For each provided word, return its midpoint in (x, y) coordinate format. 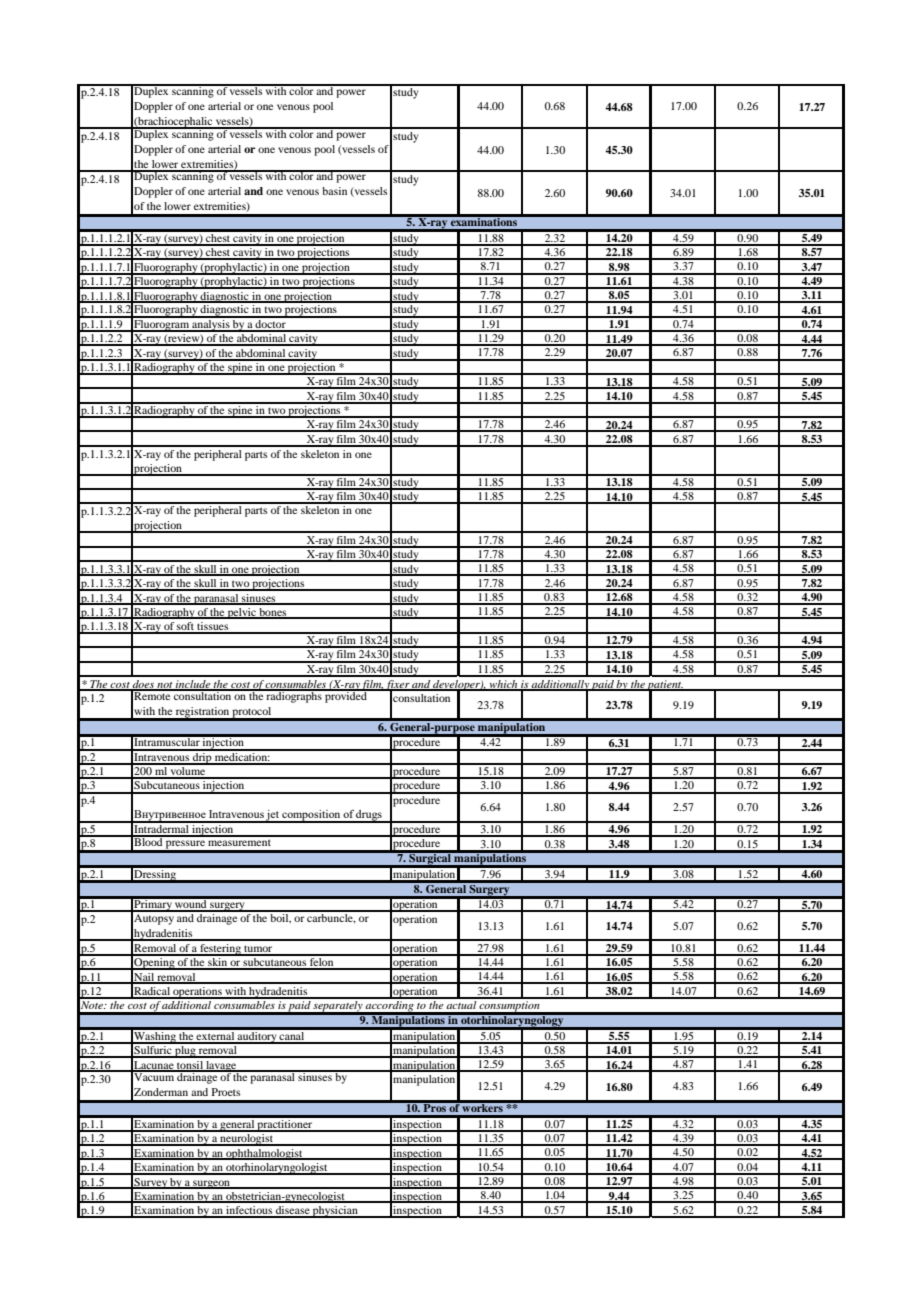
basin (334, 191)
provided (346, 696)
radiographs (294, 696)
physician (335, 1212)
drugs (369, 816)
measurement (240, 841)
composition (311, 816)
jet (273, 816)
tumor (258, 950)
